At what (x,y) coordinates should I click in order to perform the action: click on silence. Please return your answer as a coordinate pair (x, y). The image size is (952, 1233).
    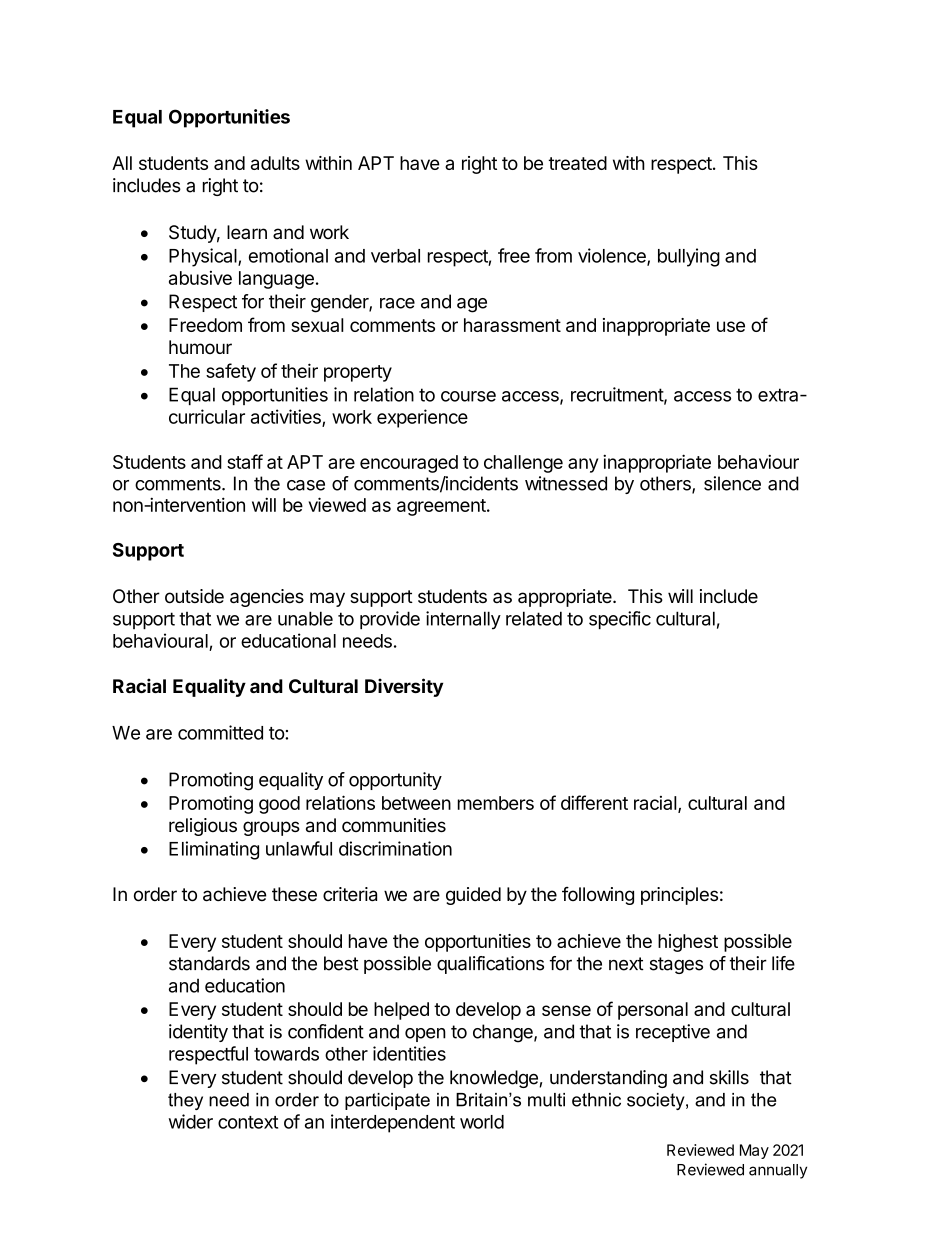
    Looking at the image, I should click on (732, 483).
